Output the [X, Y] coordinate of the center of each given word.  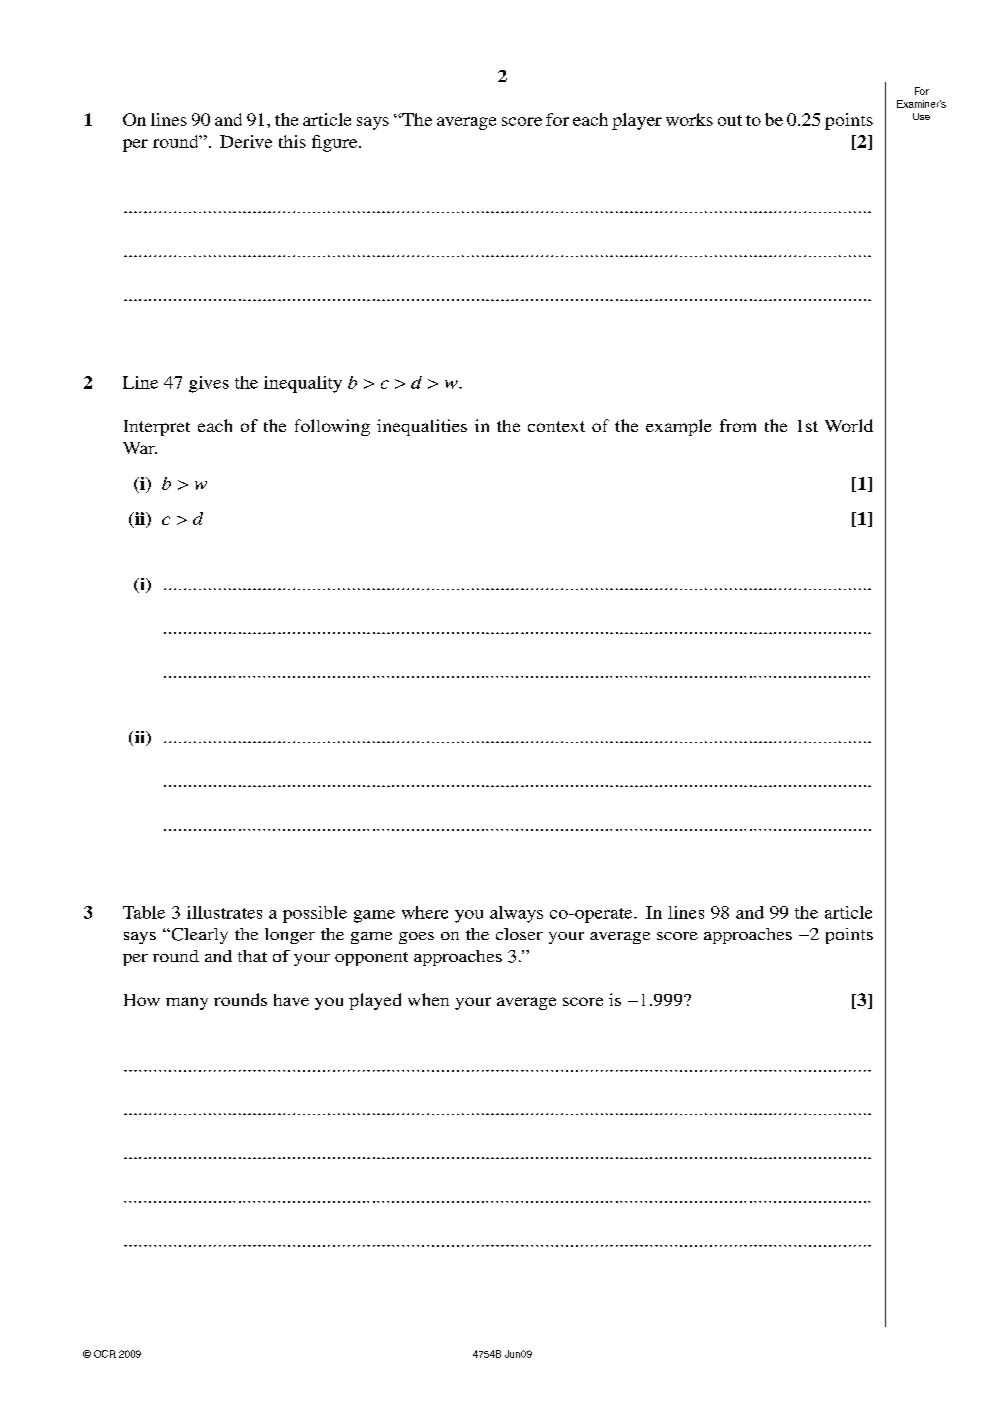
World [849, 425]
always [516, 914]
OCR [105, 1354]
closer [519, 934]
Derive [246, 141]
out [730, 120]
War [140, 448]
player [637, 121]
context [556, 426]
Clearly [198, 936]
